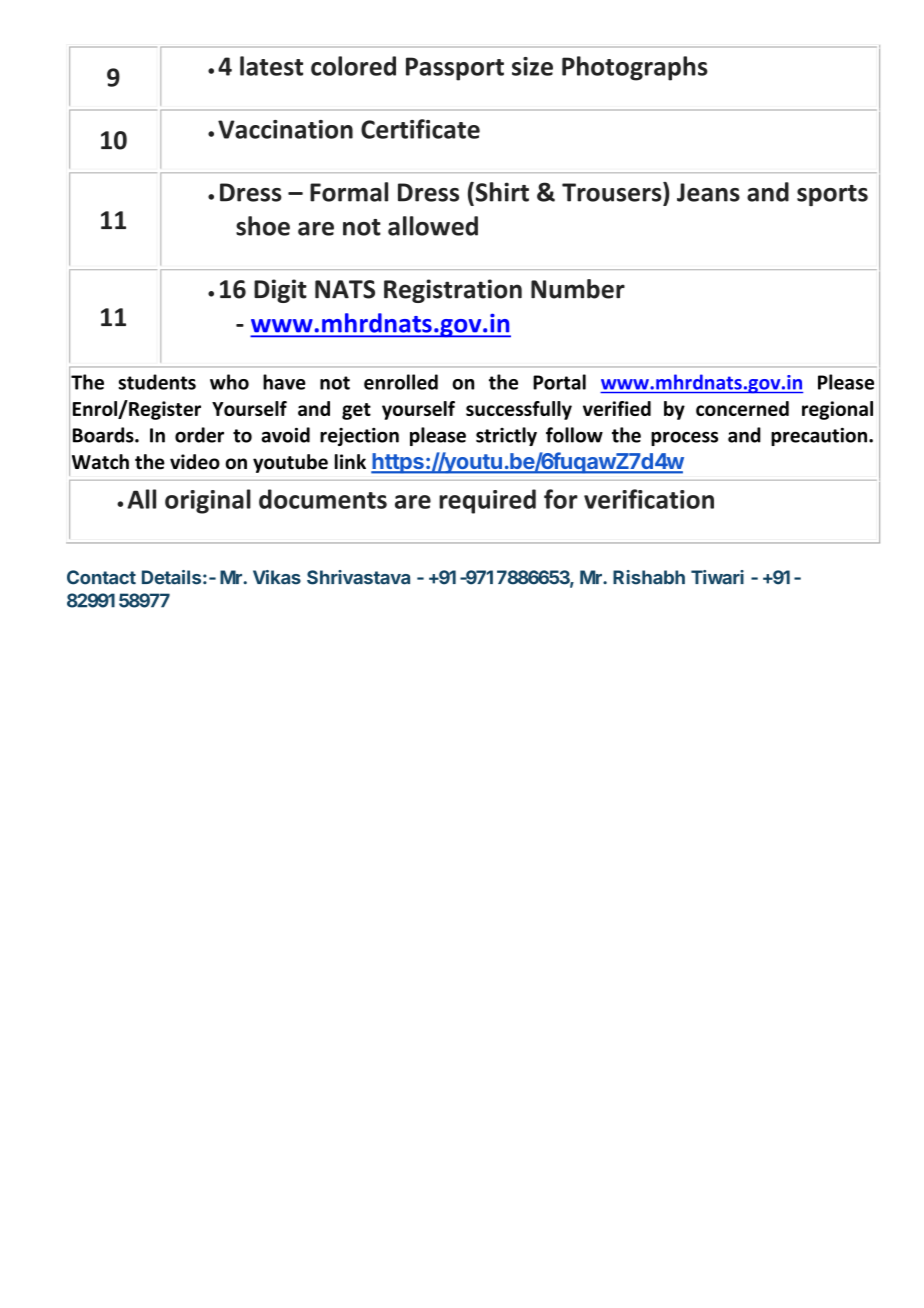  I want to click on Number, so click(578, 289).
